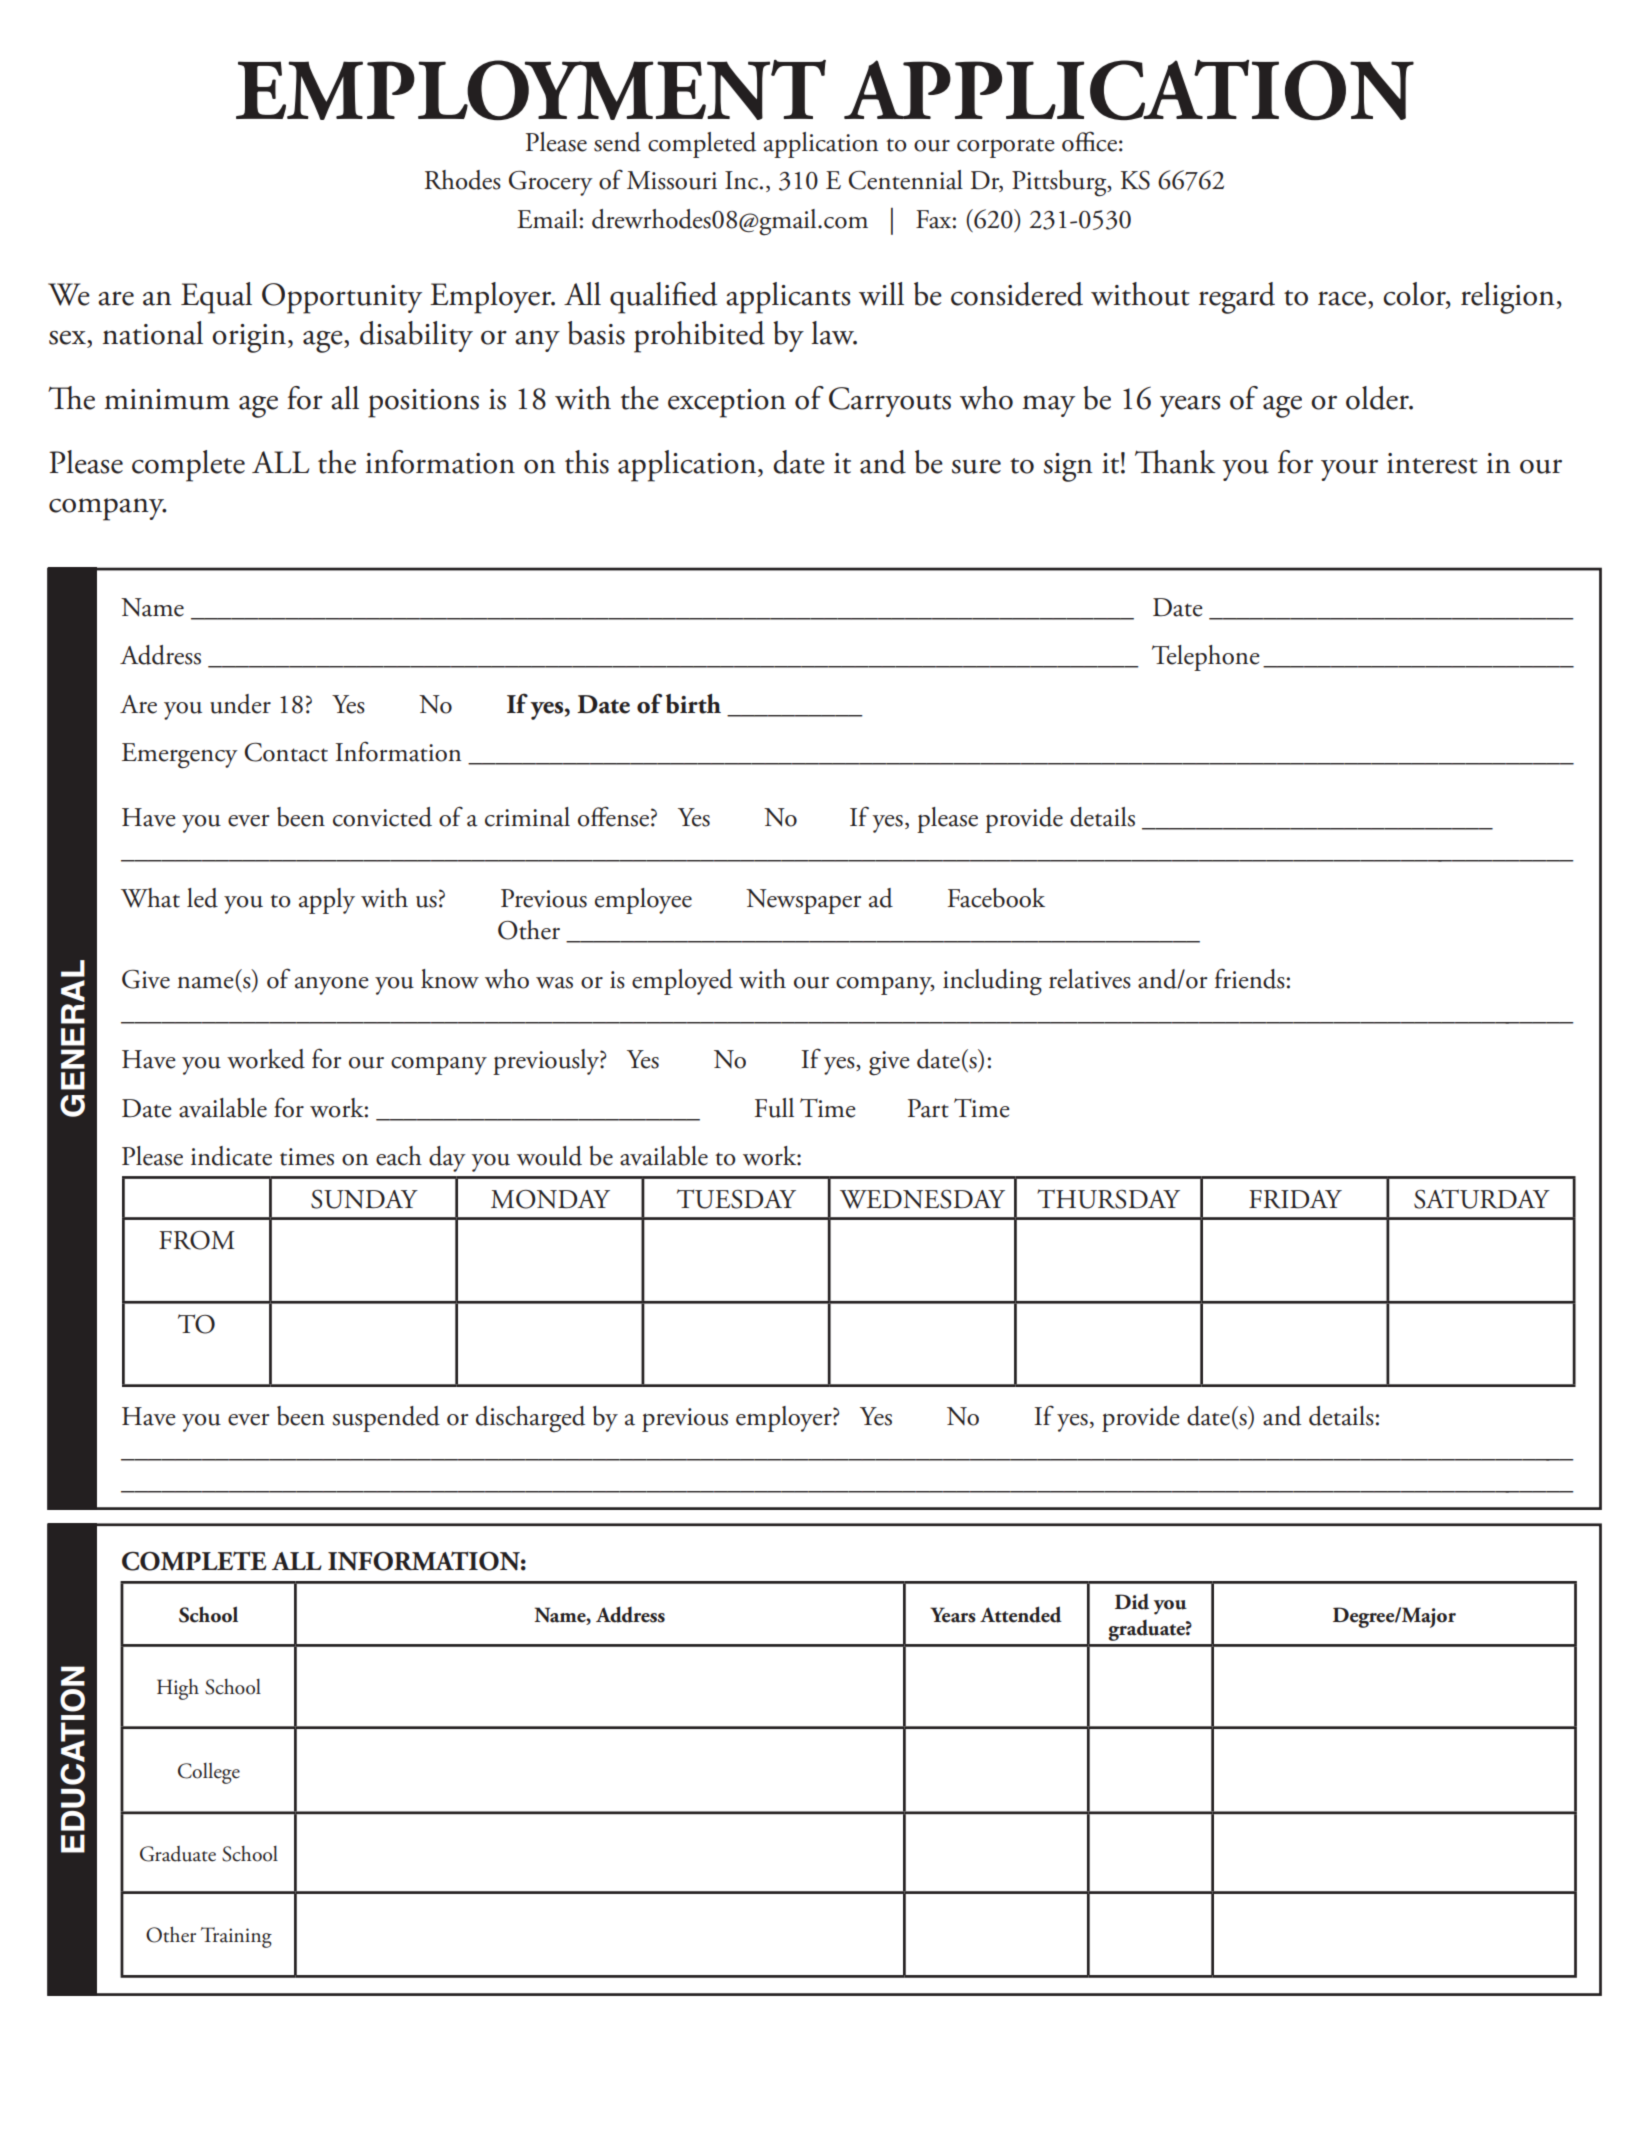  What do you see at coordinates (1132, 1602) in the document?
I see `Did` at bounding box center [1132, 1602].
